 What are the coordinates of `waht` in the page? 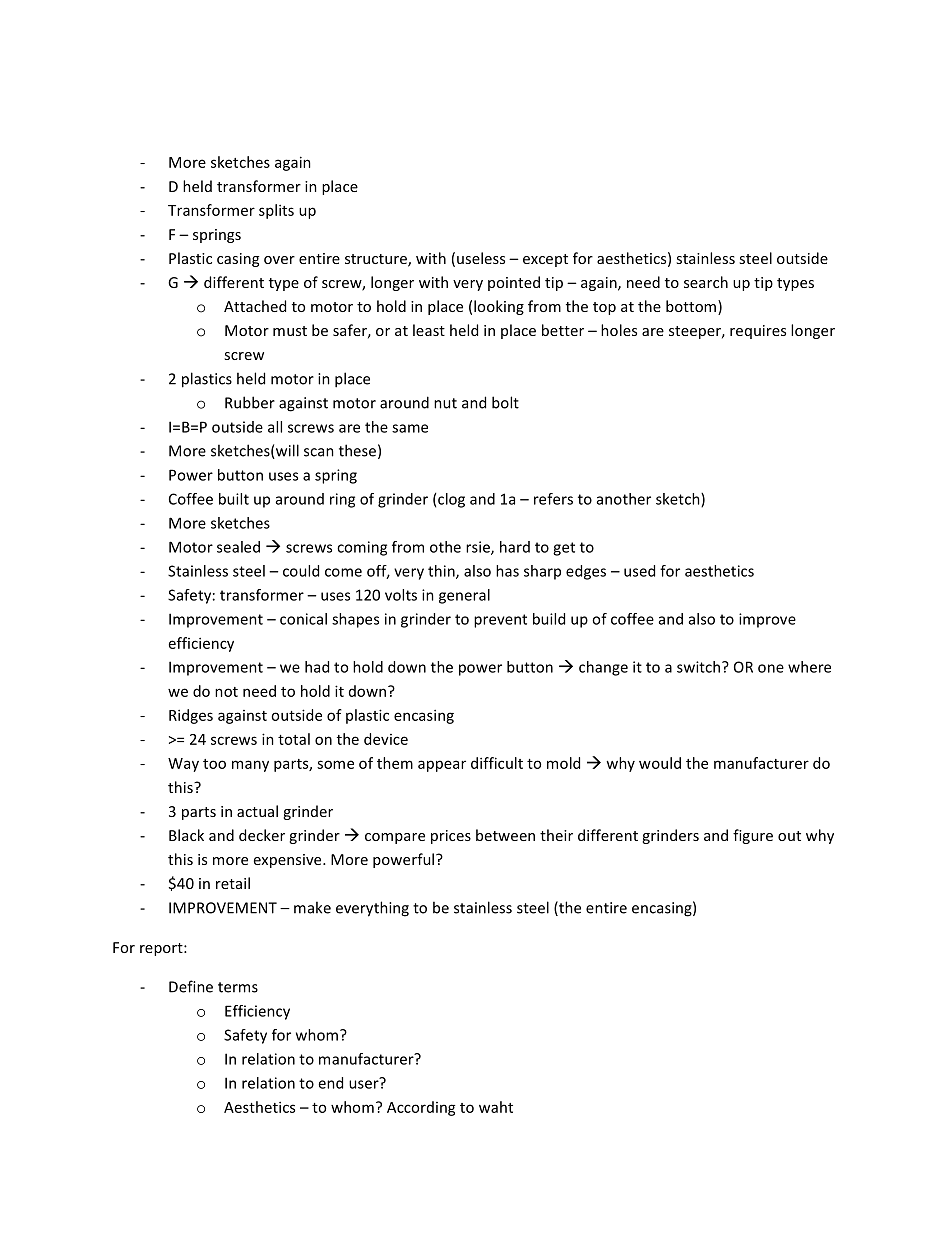 It's located at (496, 1107).
